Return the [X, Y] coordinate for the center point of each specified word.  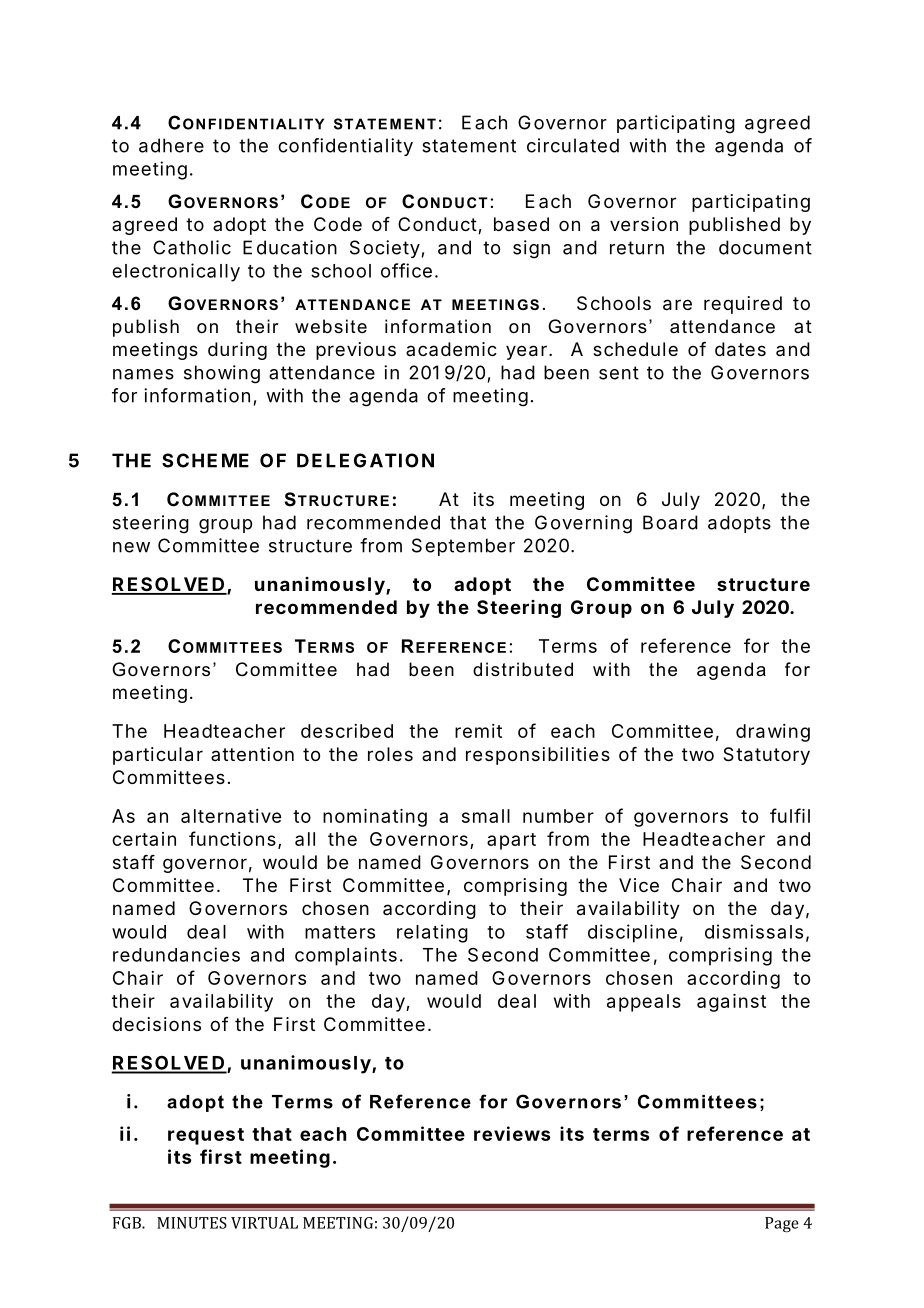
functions [232, 838]
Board [670, 522]
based [521, 224]
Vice [639, 885]
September [463, 547]
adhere [171, 145]
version [644, 224]
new [131, 547]
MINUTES [192, 1223]
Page [782, 1224]
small [486, 816]
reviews [512, 1133]
